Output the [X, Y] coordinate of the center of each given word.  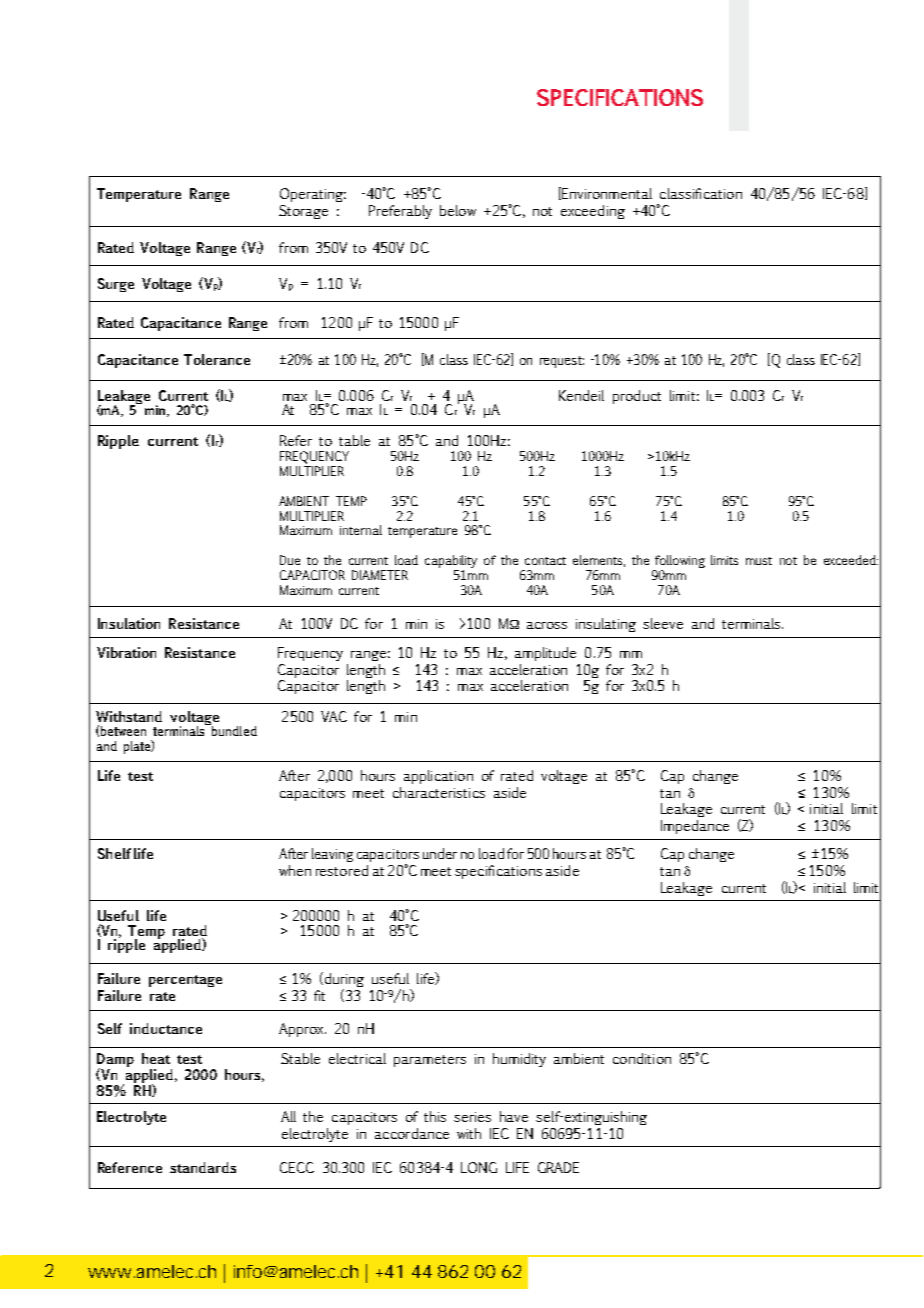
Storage [303, 212]
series [472, 1117]
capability [451, 563]
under [440, 853]
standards [203, 1167]
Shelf [114, 853]
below [458, 210]
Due [290, 560]
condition [642, 1058]
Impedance [695, 827]
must [759, 561]
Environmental [606, 193]
